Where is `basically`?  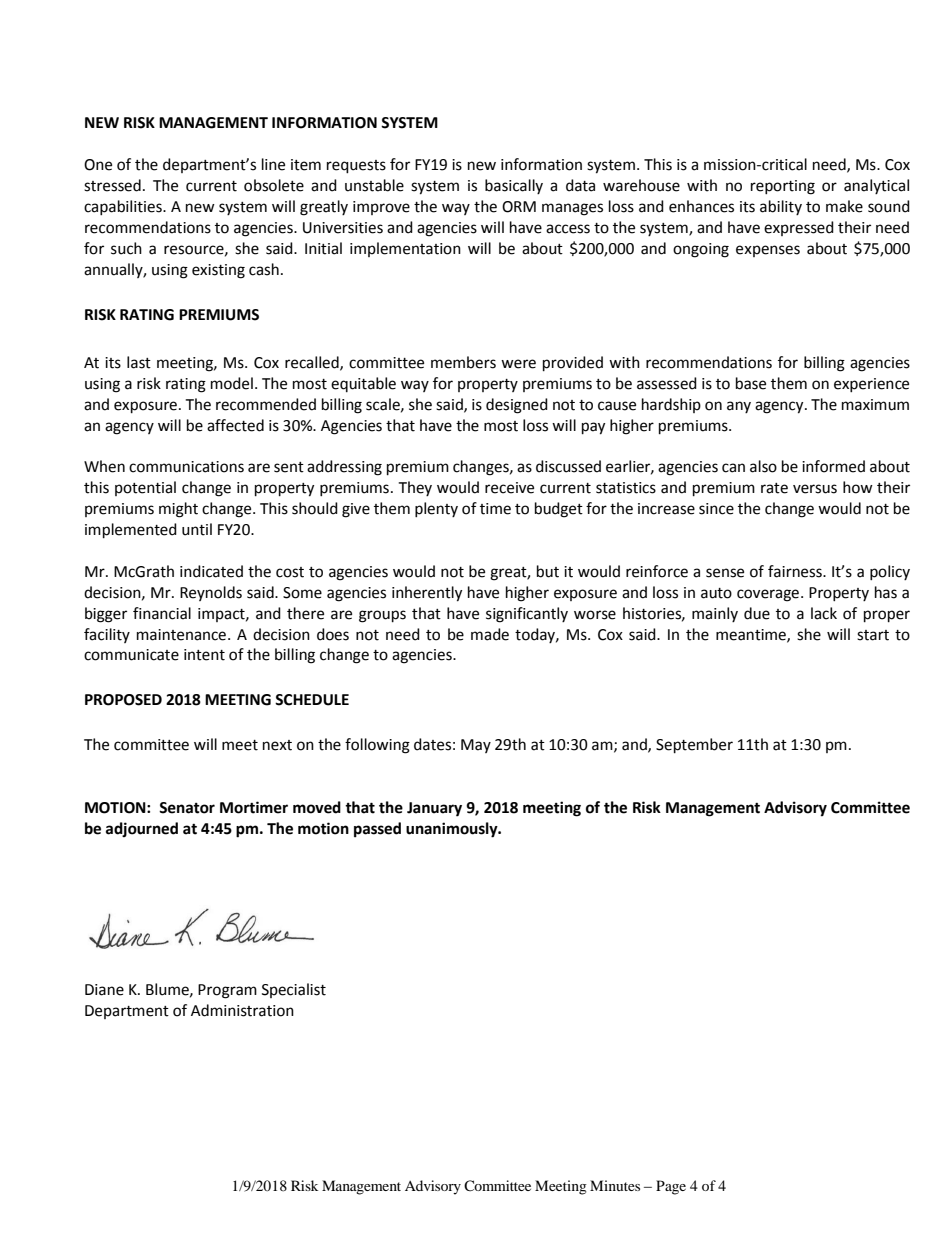 basically is located at coordinates (514, 186).
